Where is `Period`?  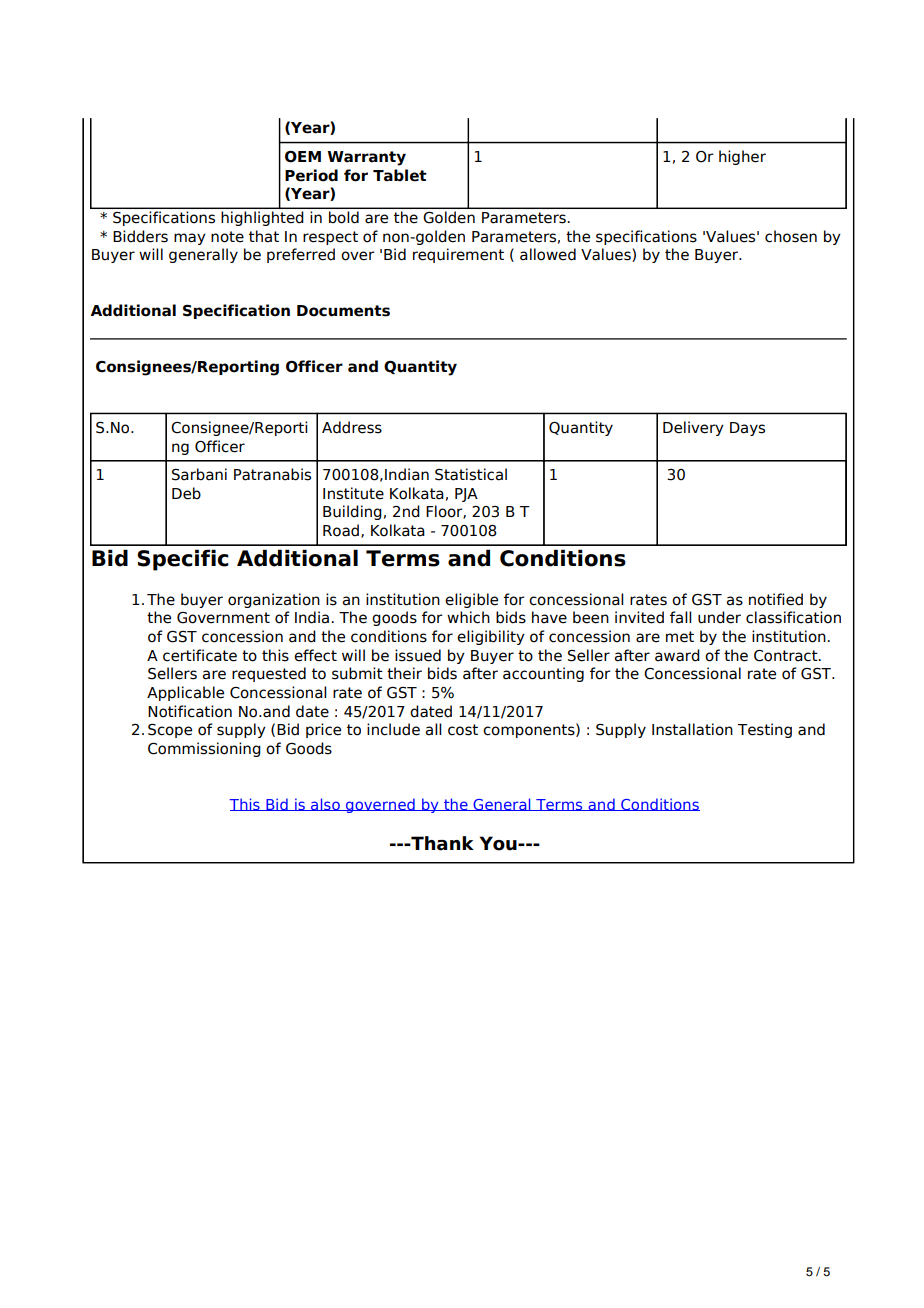
Period is located at coordinates (311, 175).
